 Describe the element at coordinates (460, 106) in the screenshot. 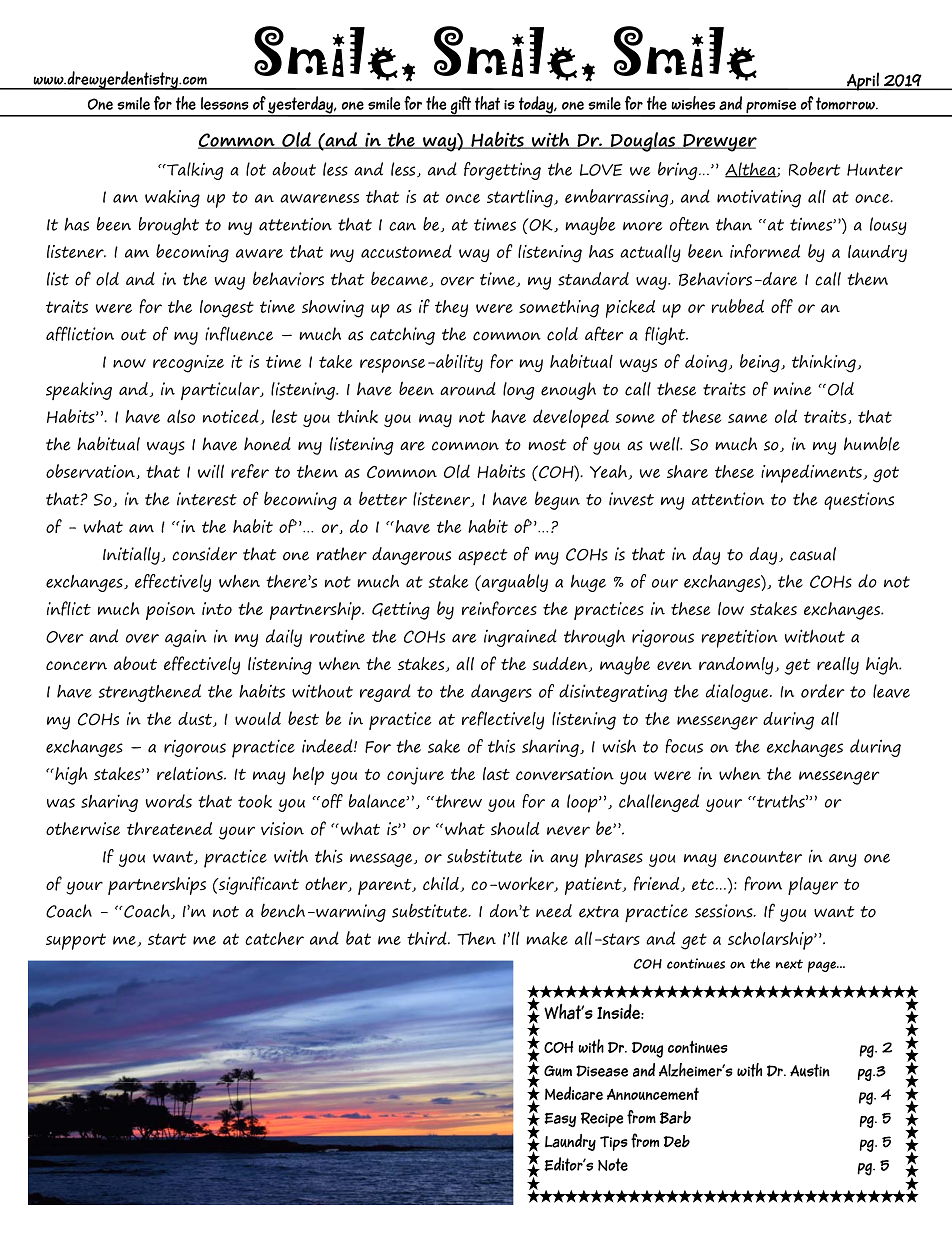

I see `gift` at that location.
